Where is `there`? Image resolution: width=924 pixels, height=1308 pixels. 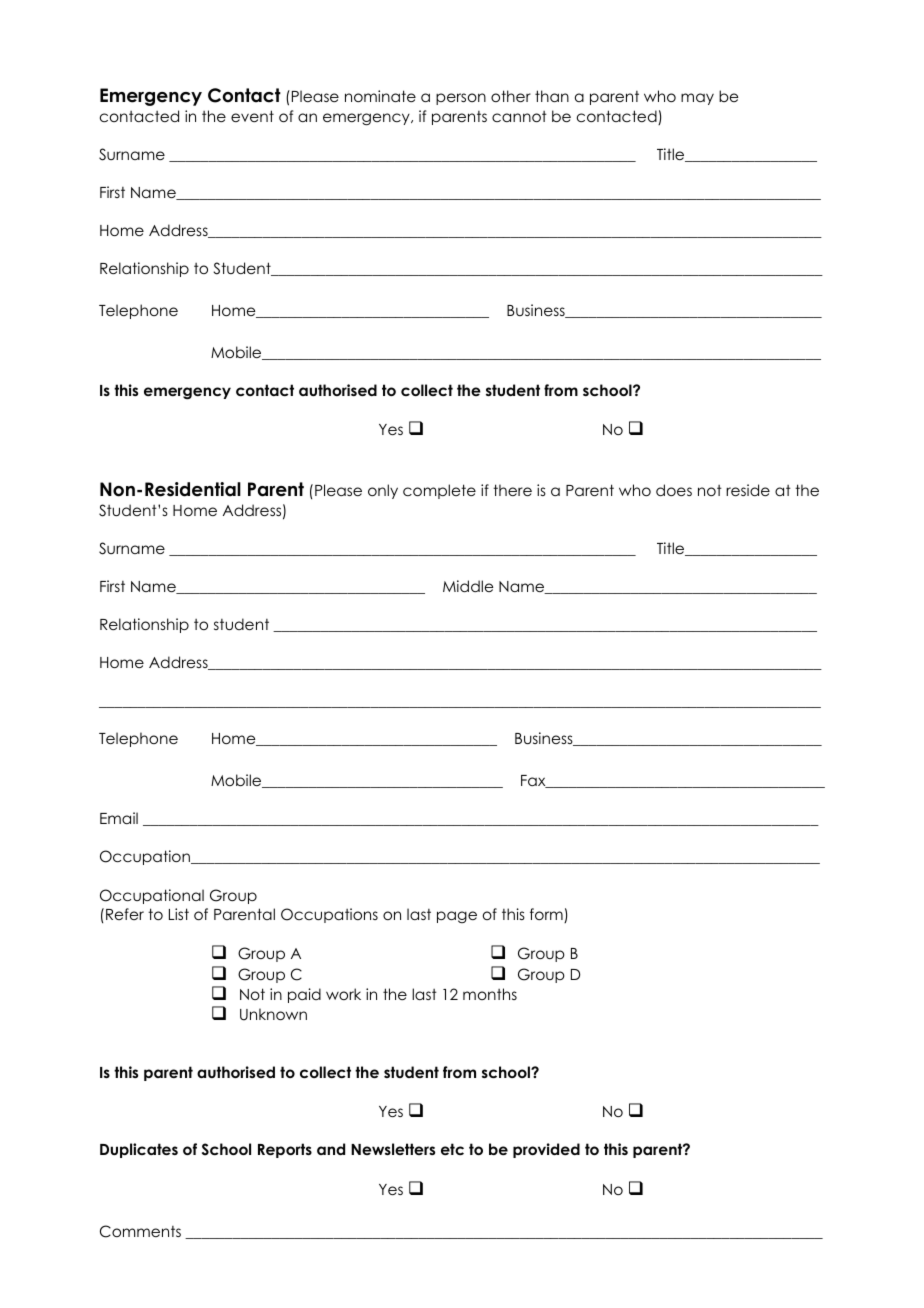
there is located at coordinates (512, 490).
